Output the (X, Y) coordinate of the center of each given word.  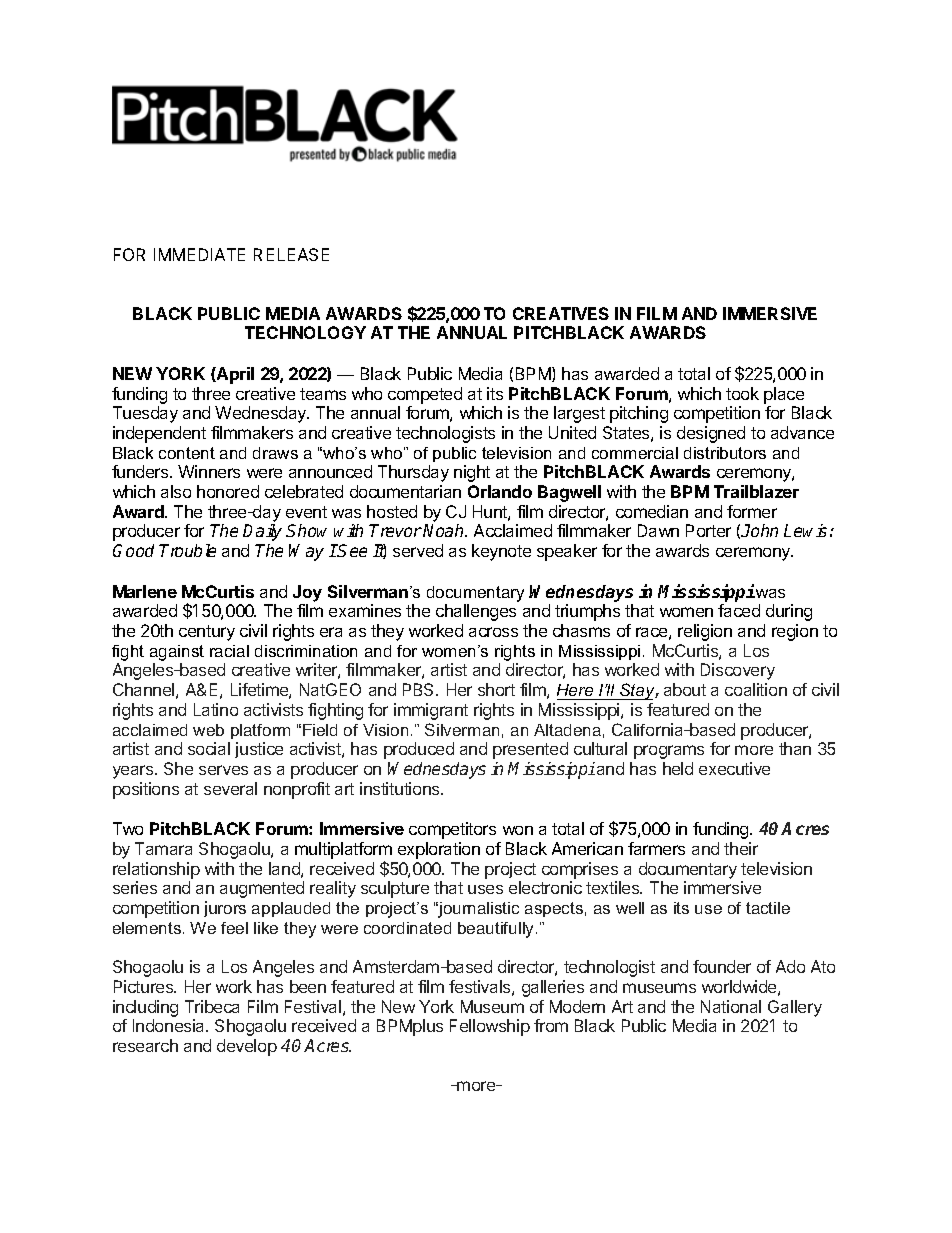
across (493, 632)
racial (229, 651)
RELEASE (291, 254)
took (742, 393)
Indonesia (170, 1025)
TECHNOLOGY (305, 332)
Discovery (738, 671)
